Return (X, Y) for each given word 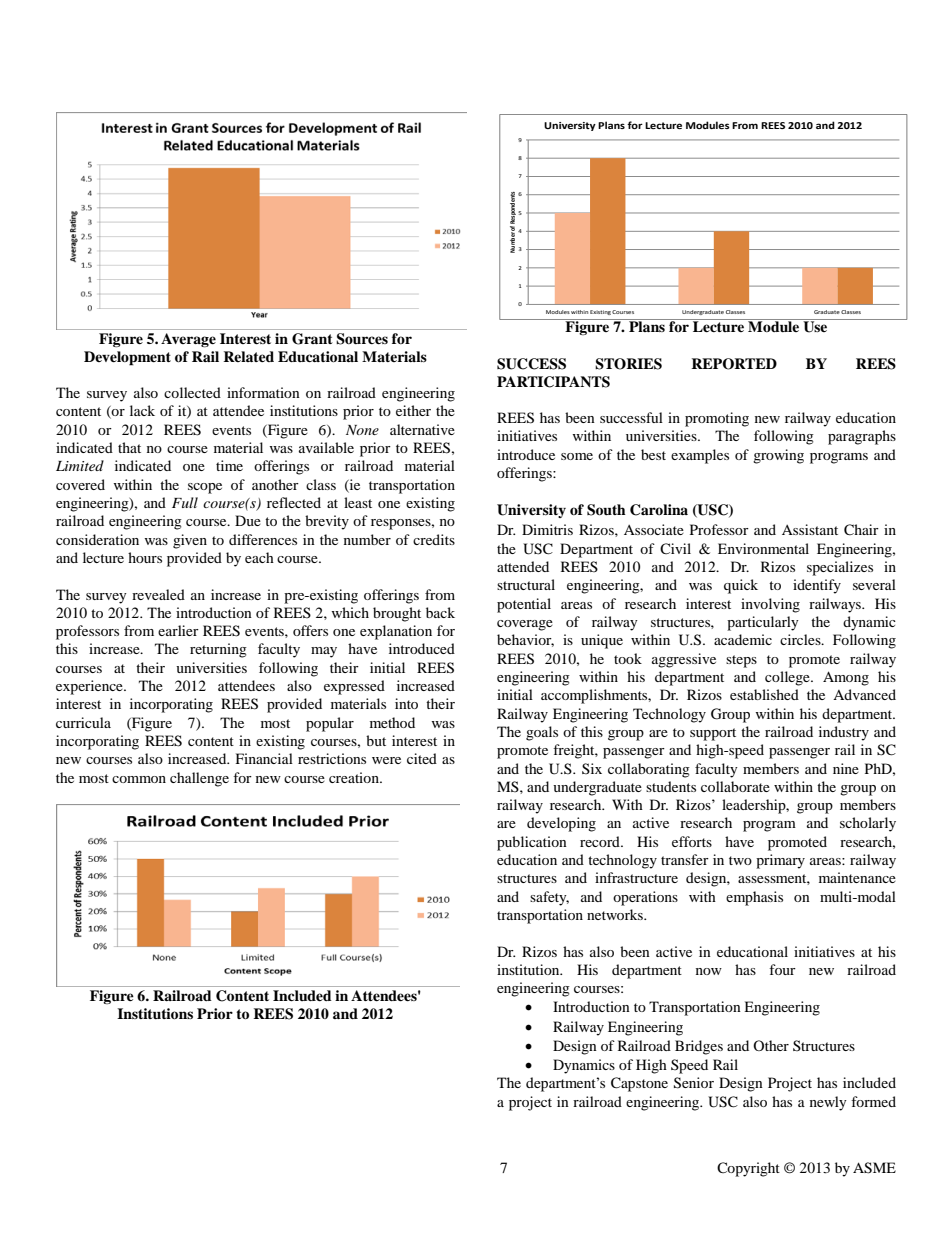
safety (549, 898)
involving (770, 605)
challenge (199, 779)
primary (780, 861)
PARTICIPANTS (553, 382)
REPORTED (734, 364)
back (440, 612)
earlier (178, 630)
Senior (694, 1083)
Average (188, 340)
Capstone (639, 1084)
